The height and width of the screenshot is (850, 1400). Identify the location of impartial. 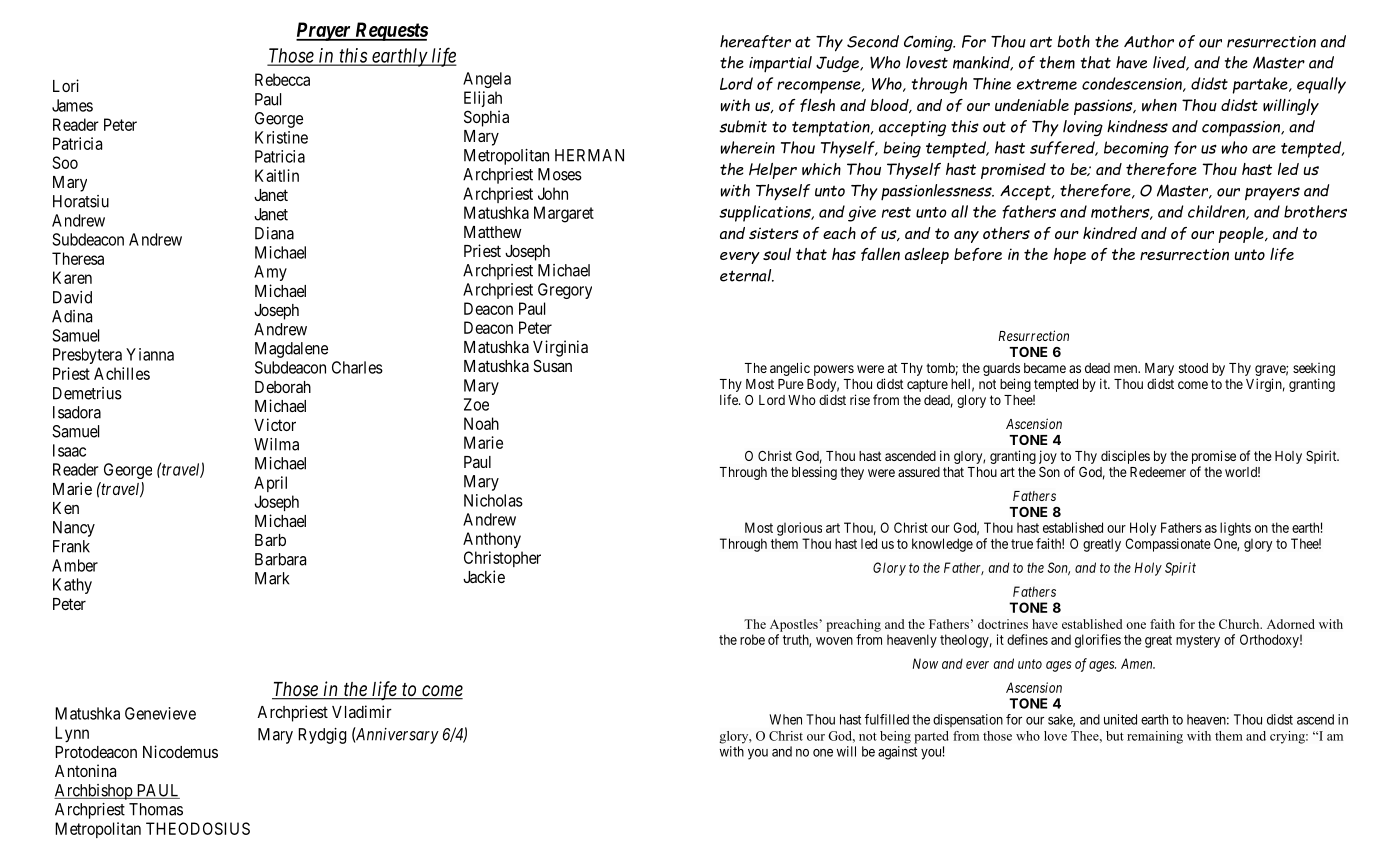
(780, 64).
